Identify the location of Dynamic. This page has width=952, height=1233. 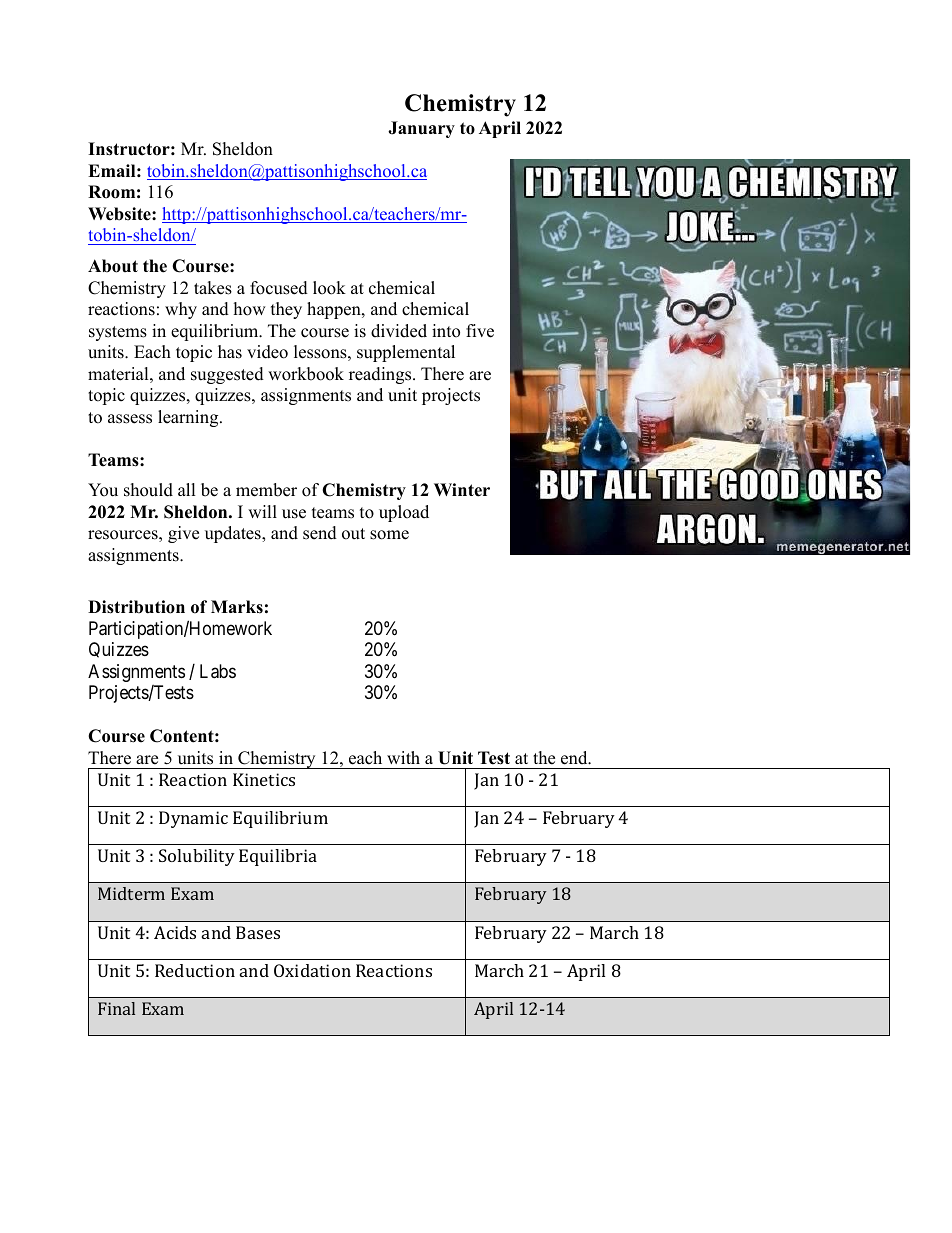
(193, 819).
